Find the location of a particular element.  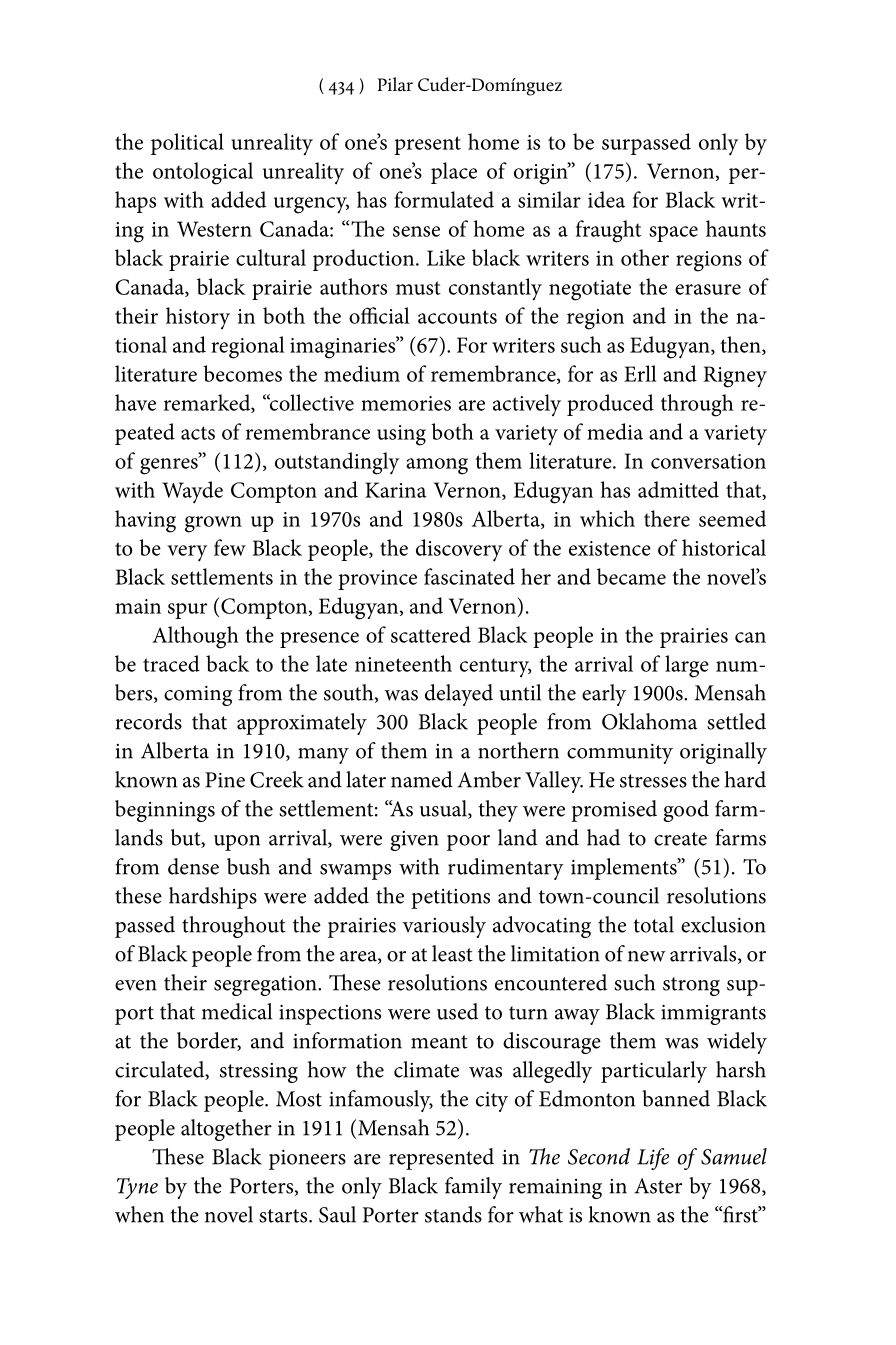

Although is located at coordinates (195, 637).
